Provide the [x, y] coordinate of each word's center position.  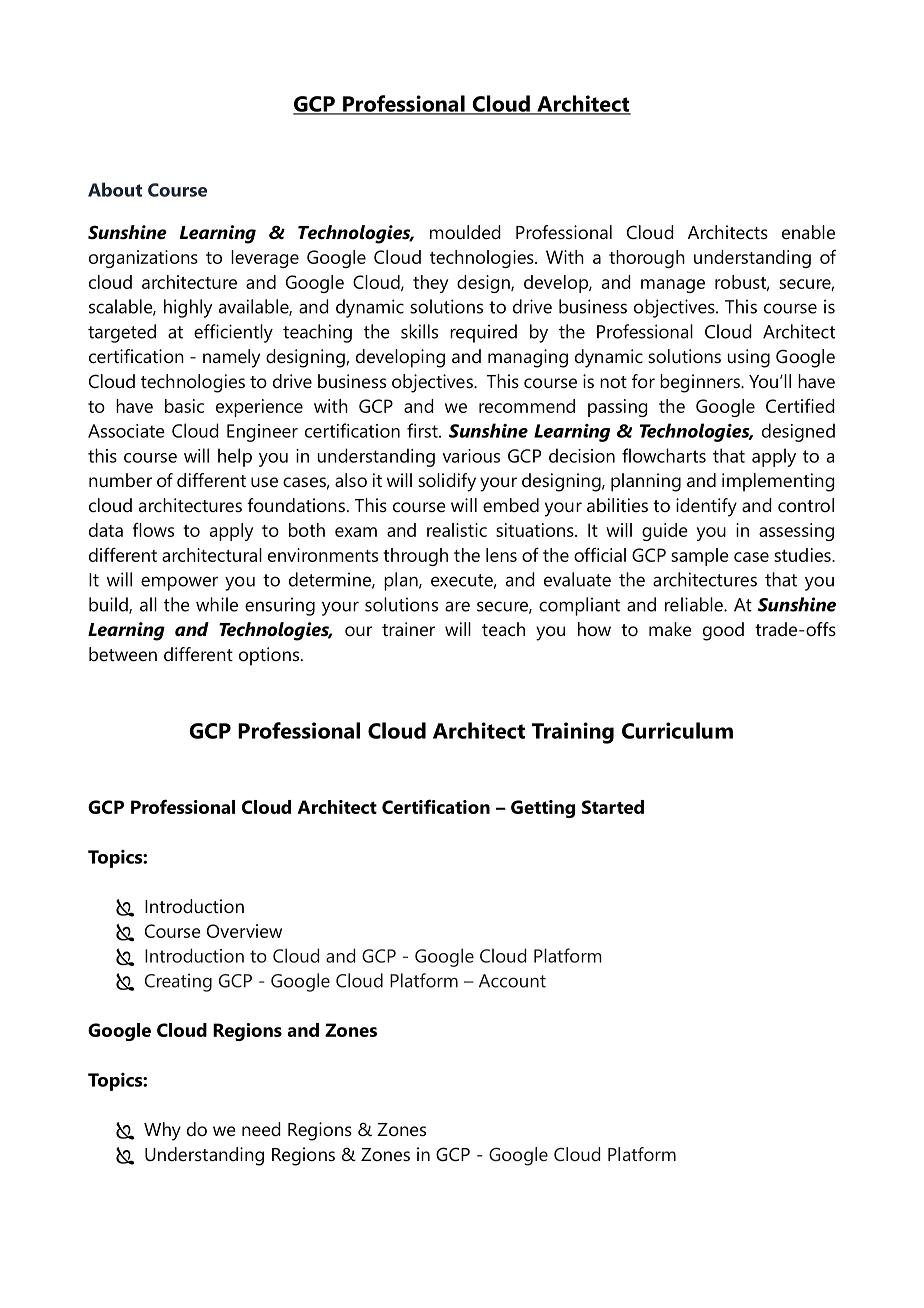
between [123, 654]
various [471, 456]
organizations [143, 259]
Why [162, 1131]
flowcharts [664, 455]
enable [808, 232]
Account [512, 981]
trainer [408, 629]
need [261, 1129]
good [723, 631]
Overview [244, 931]
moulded [465, 232]
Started [613, 807]
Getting [543, 809]
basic [184, 406]
